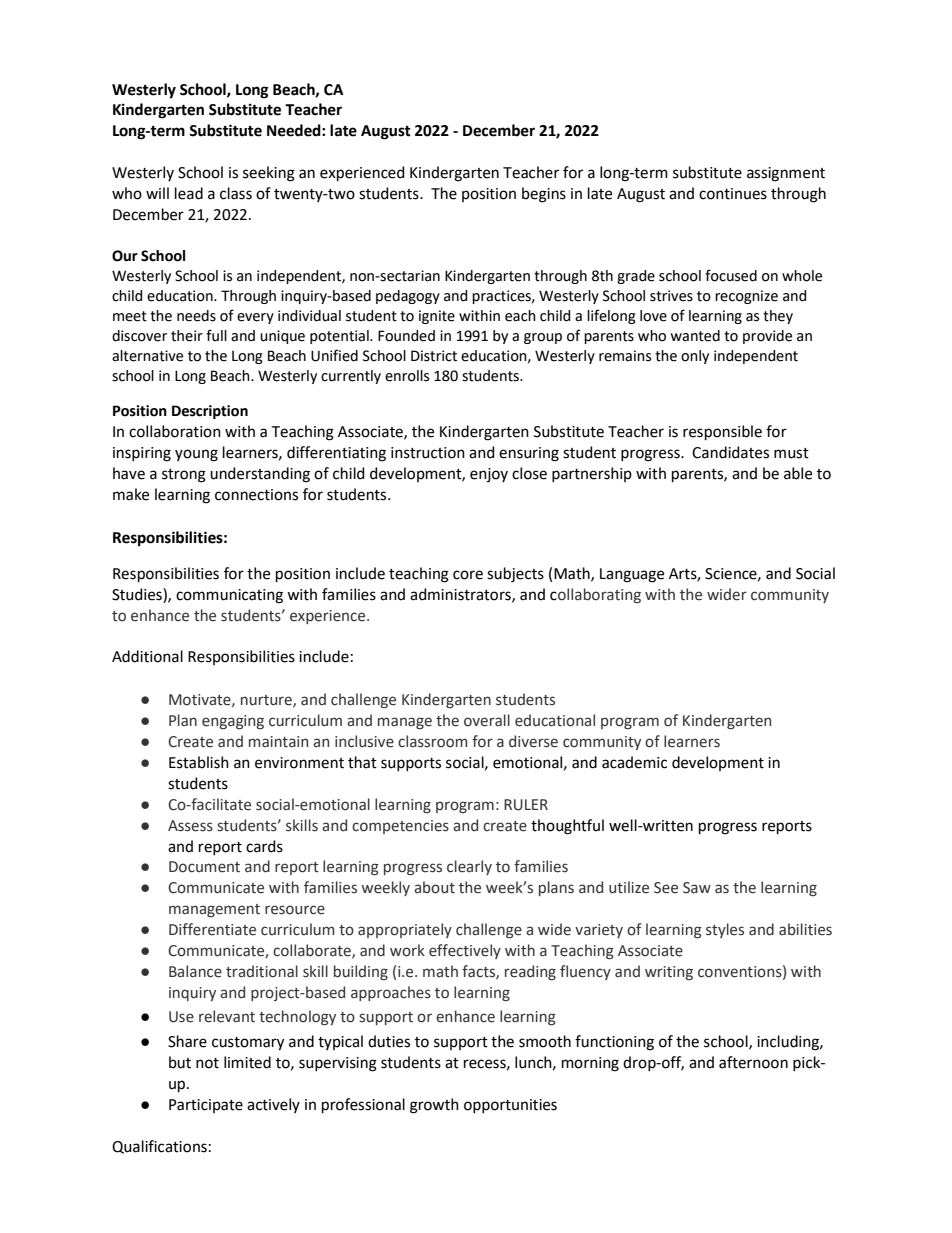 This screenshot has width=952, height=1233. Describe the element at coordinates (487, 720) in the screenshot. I see `overall` at that location.
